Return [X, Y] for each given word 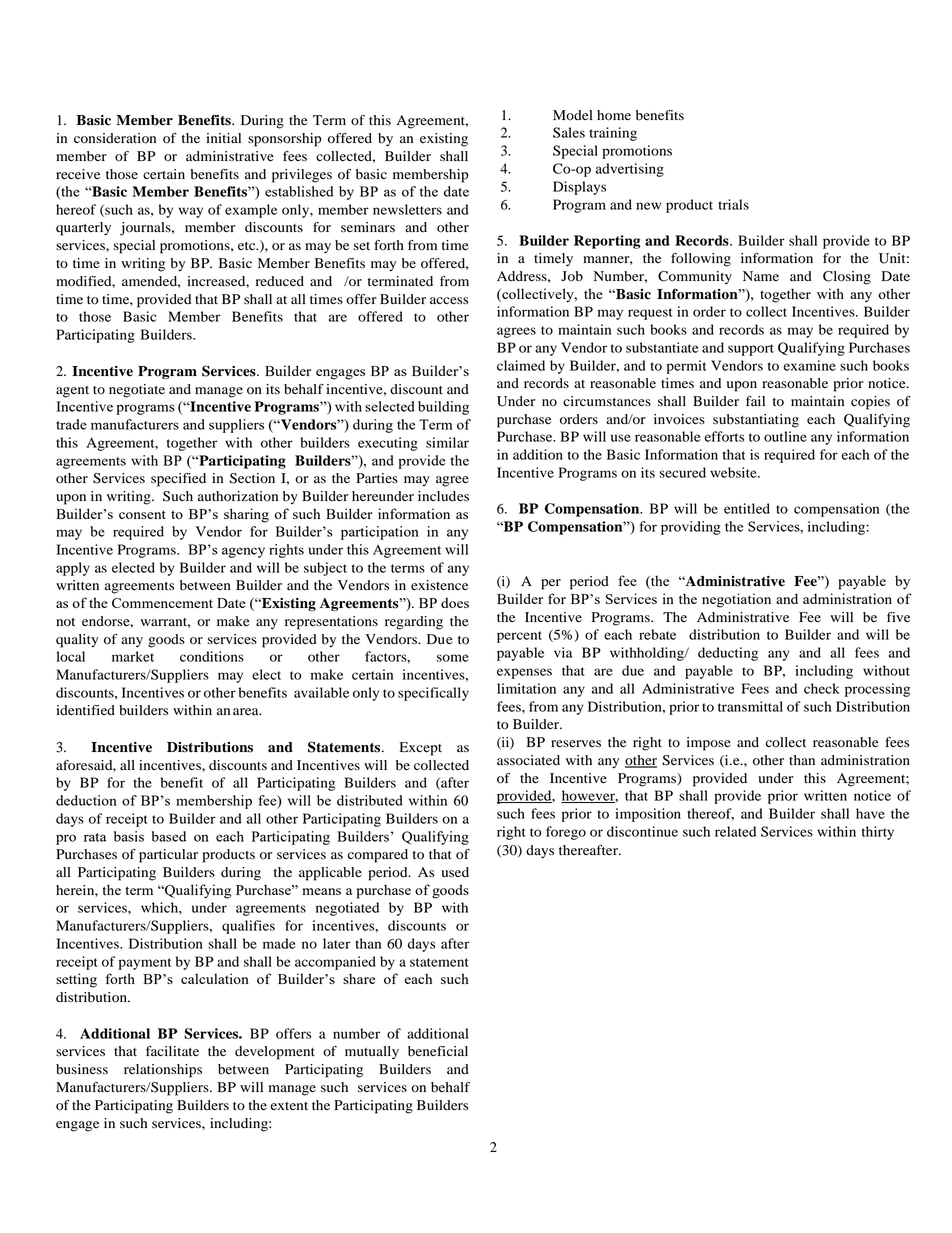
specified [178, 480]
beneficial [438, 1051]
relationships [163, 1071]
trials [733, 204]
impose [709, 744]
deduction [86, 800]
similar [447, 442]
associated [528, 760]
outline [785, 436]
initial [223, 138]
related [735, 831]
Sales [569, 132]
